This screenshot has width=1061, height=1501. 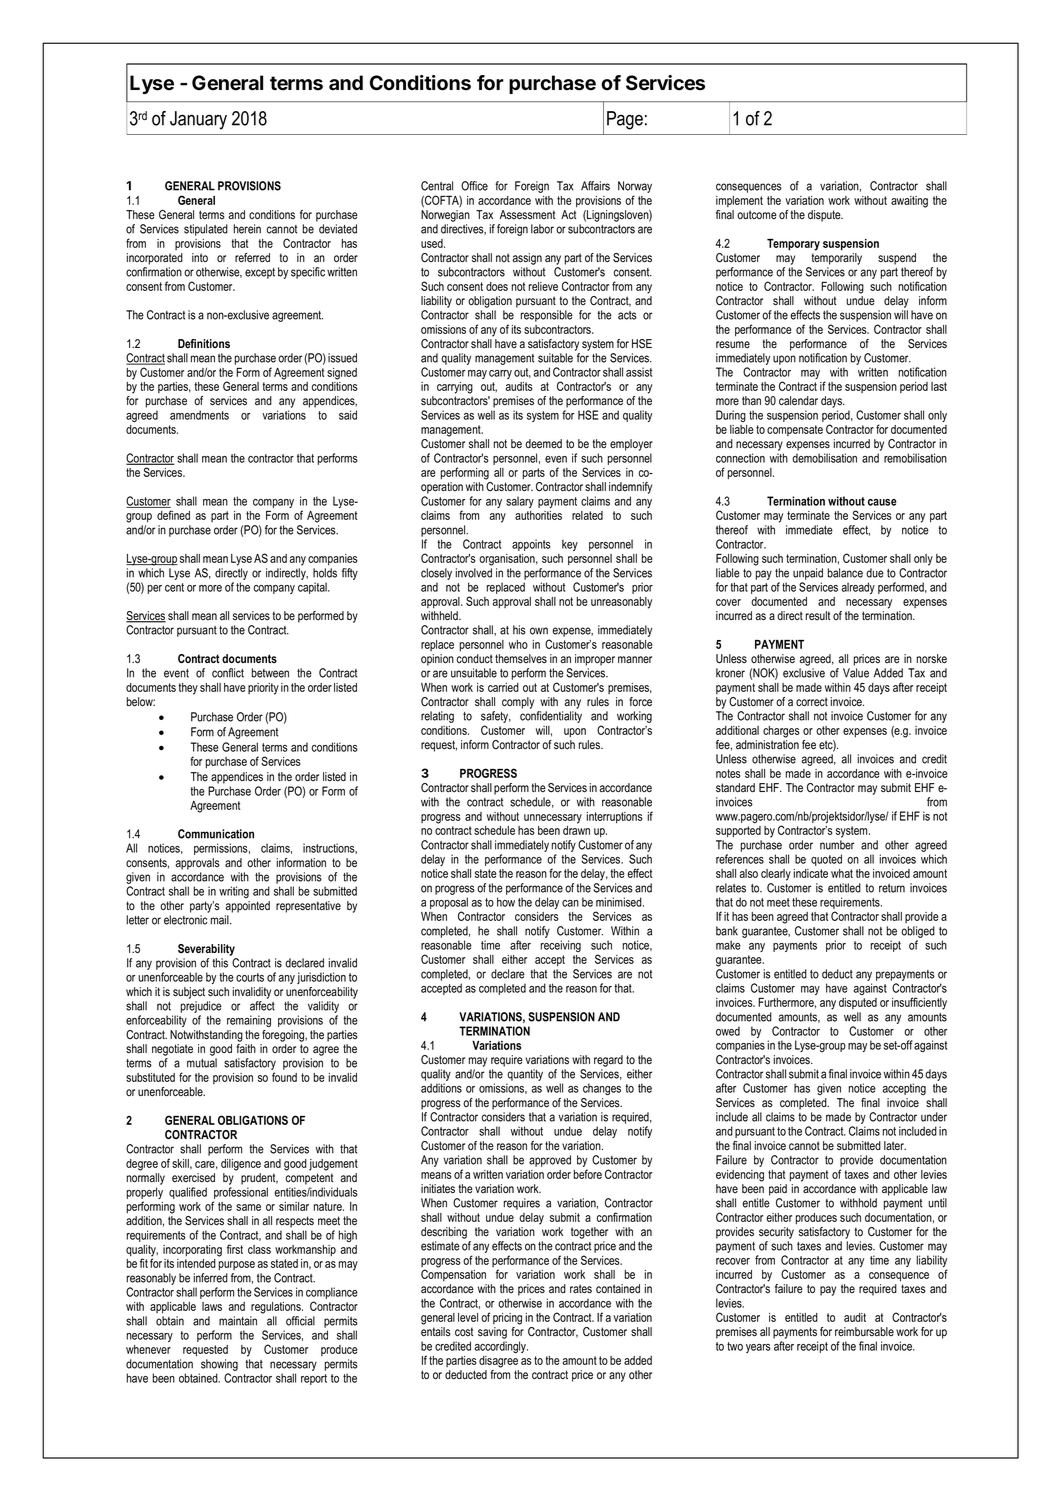 What do you see at coordinates (501, 1347) in the screenshot?
I see `accordingly` at bounding box center [501, 1347].
